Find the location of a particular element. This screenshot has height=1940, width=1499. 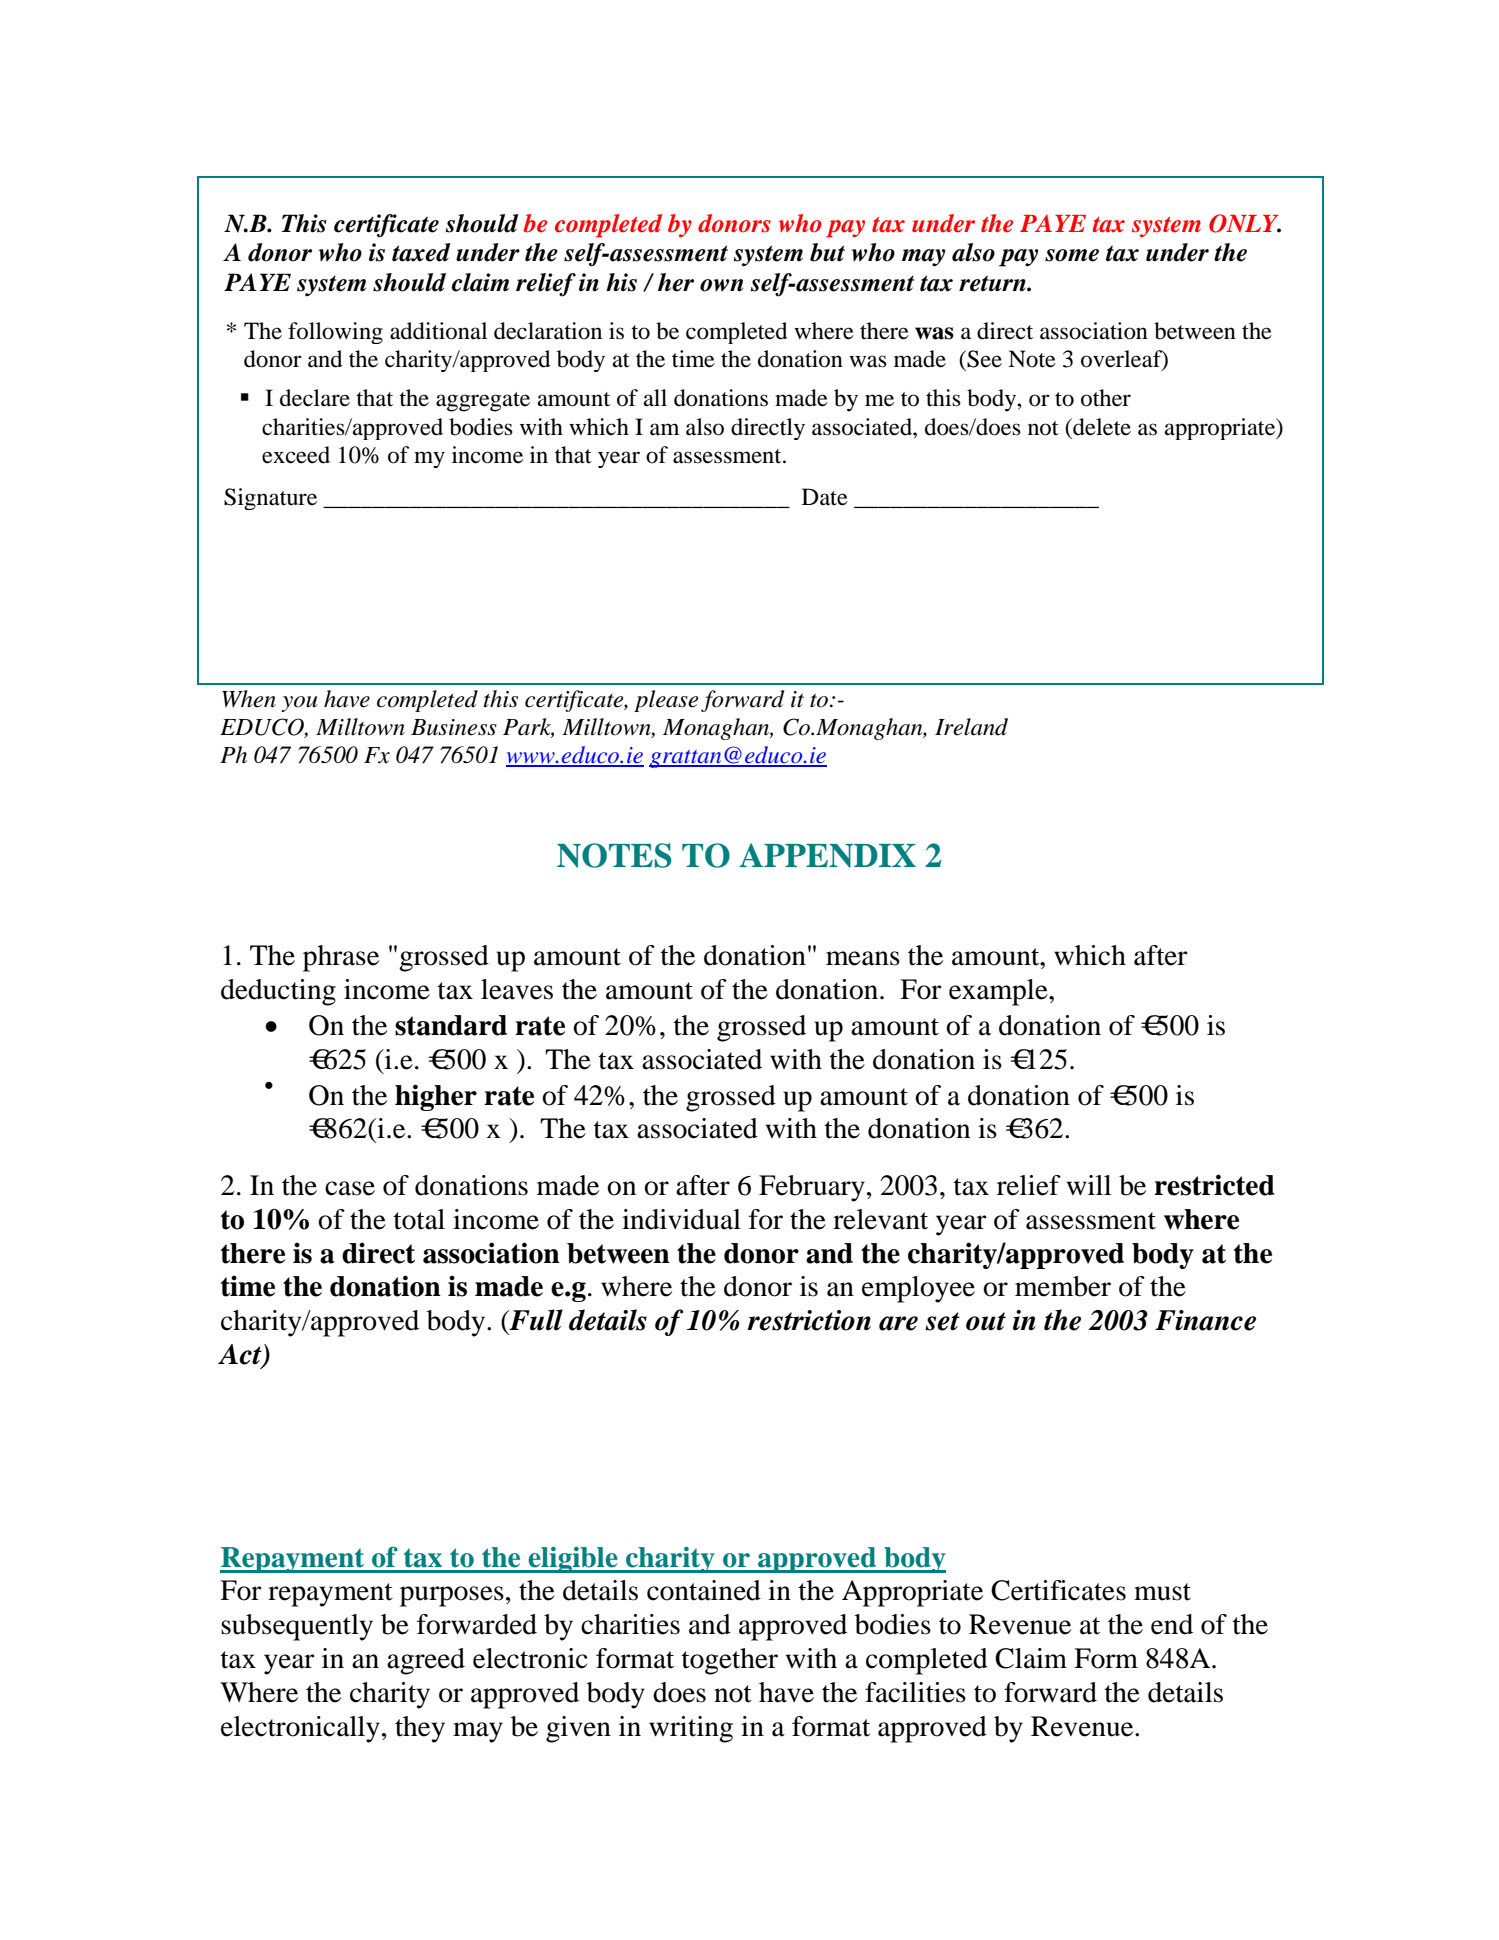

example is located at coordinates (999, 992).
